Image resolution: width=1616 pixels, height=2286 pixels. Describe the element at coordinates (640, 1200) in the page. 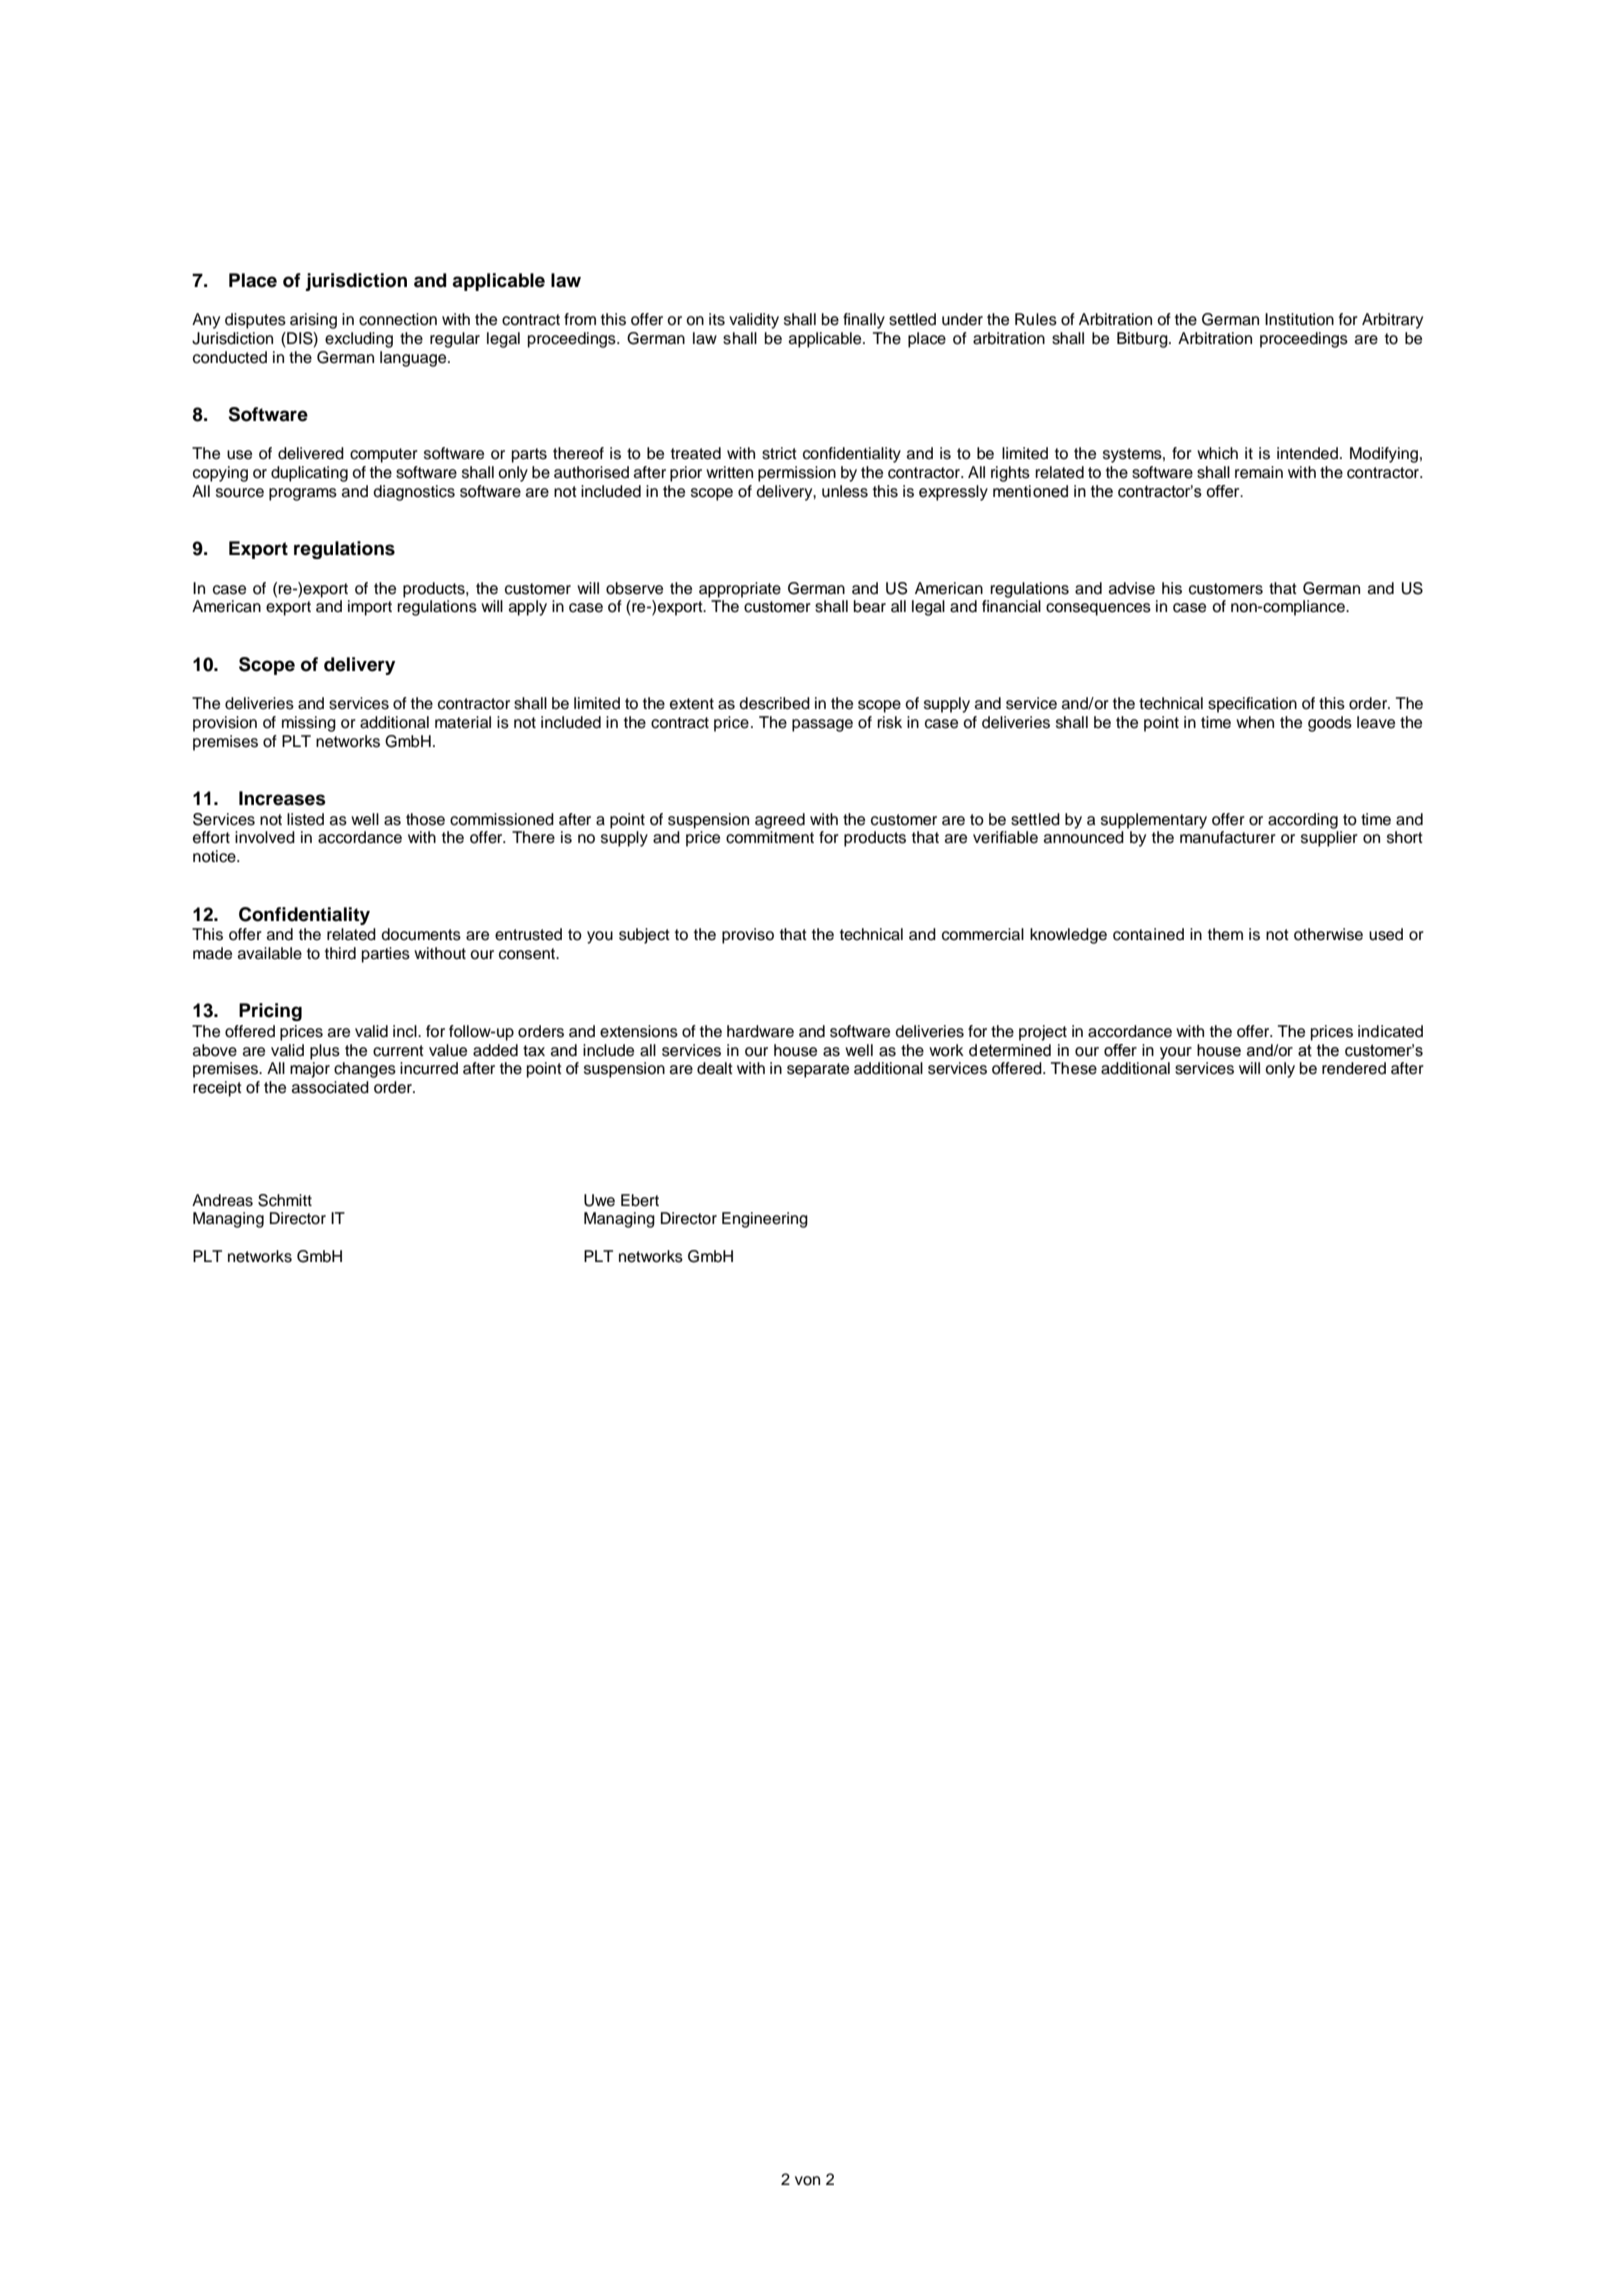

I see `Ebert` at that location.
